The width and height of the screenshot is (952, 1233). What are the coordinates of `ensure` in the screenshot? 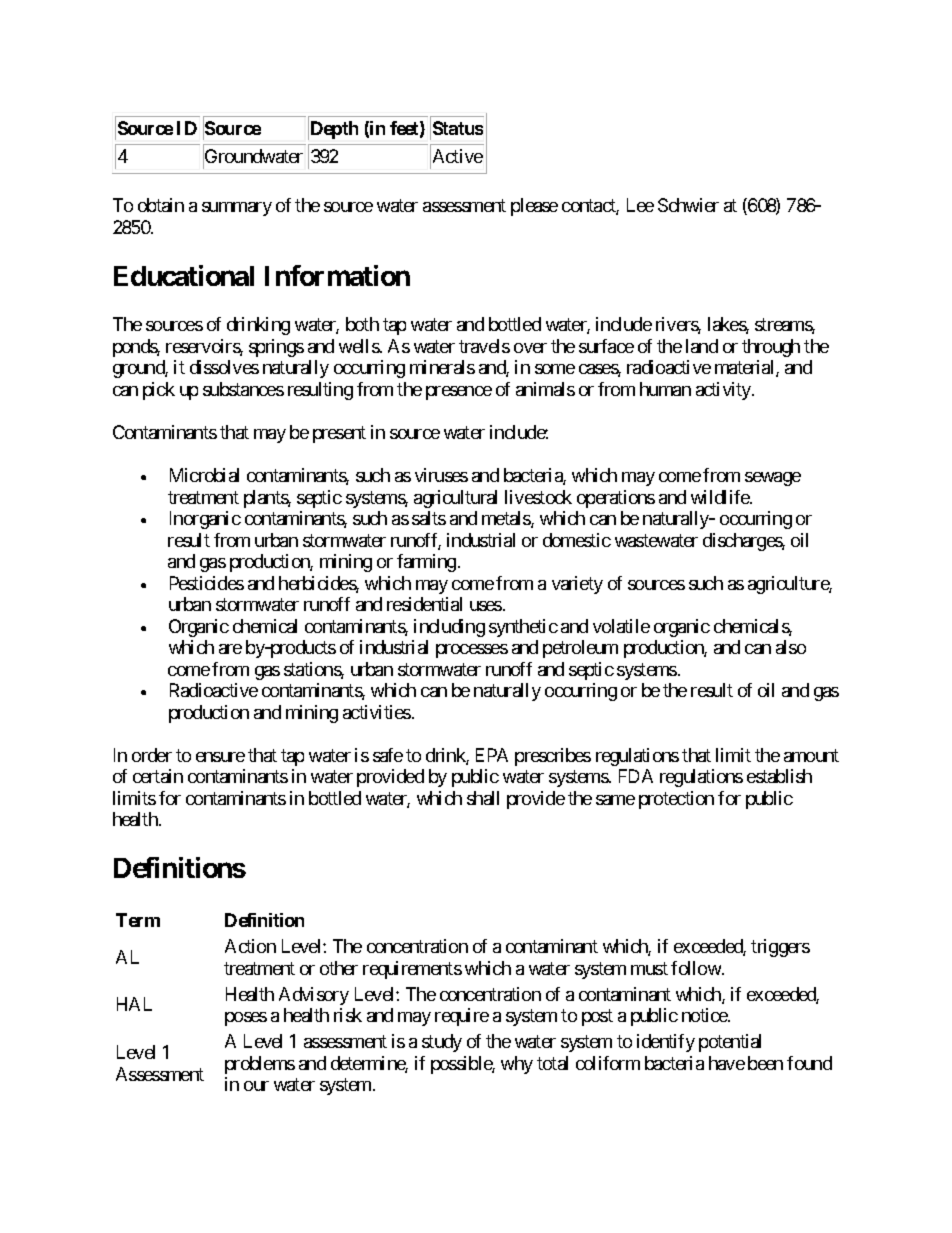 It's located at (220, 757).
